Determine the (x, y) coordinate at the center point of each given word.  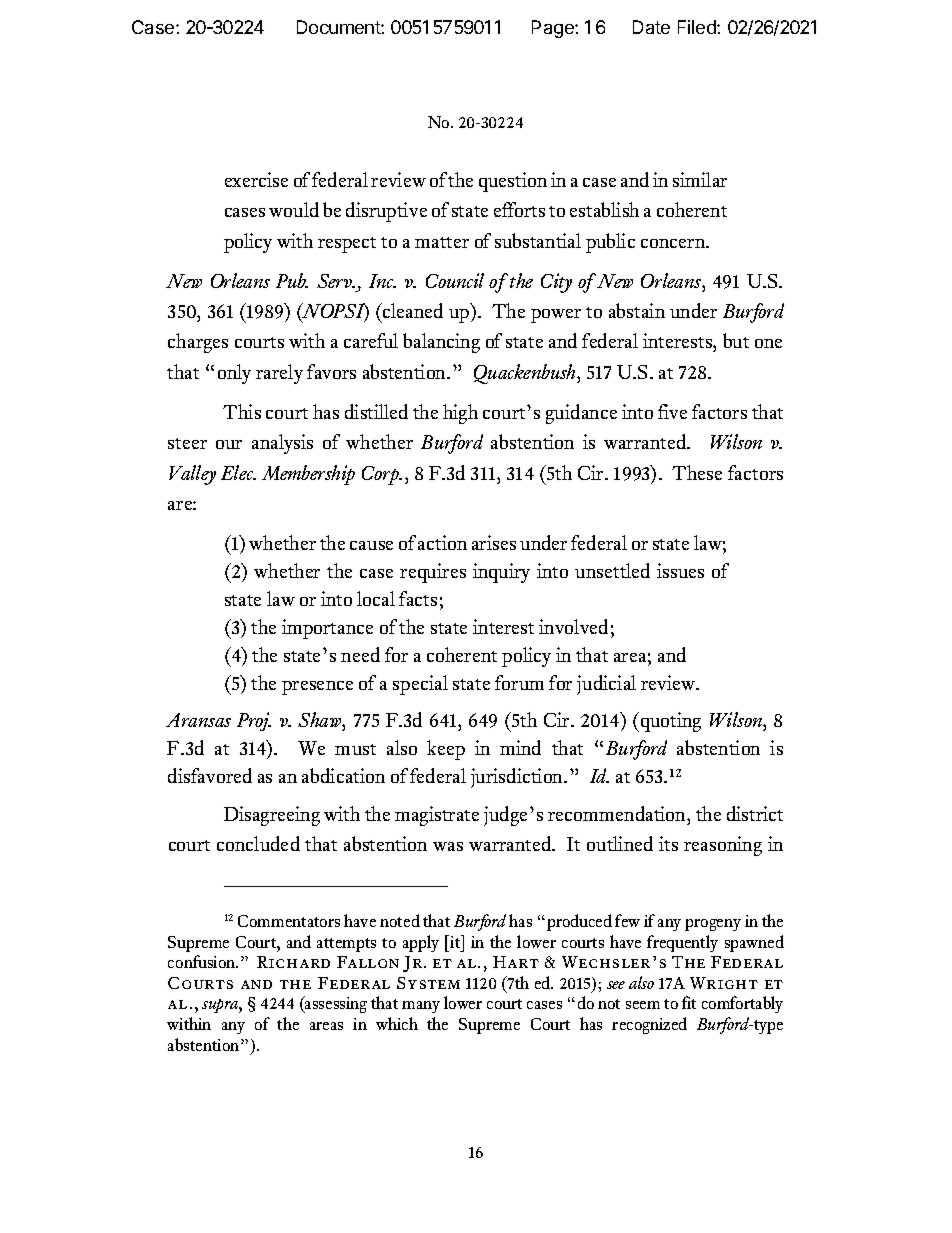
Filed (698, 27)
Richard (293, 962)
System (428, 983)
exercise (256, 179)
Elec (238, 472)
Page (554, 29)
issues (680, 570)
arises (494, 542)
